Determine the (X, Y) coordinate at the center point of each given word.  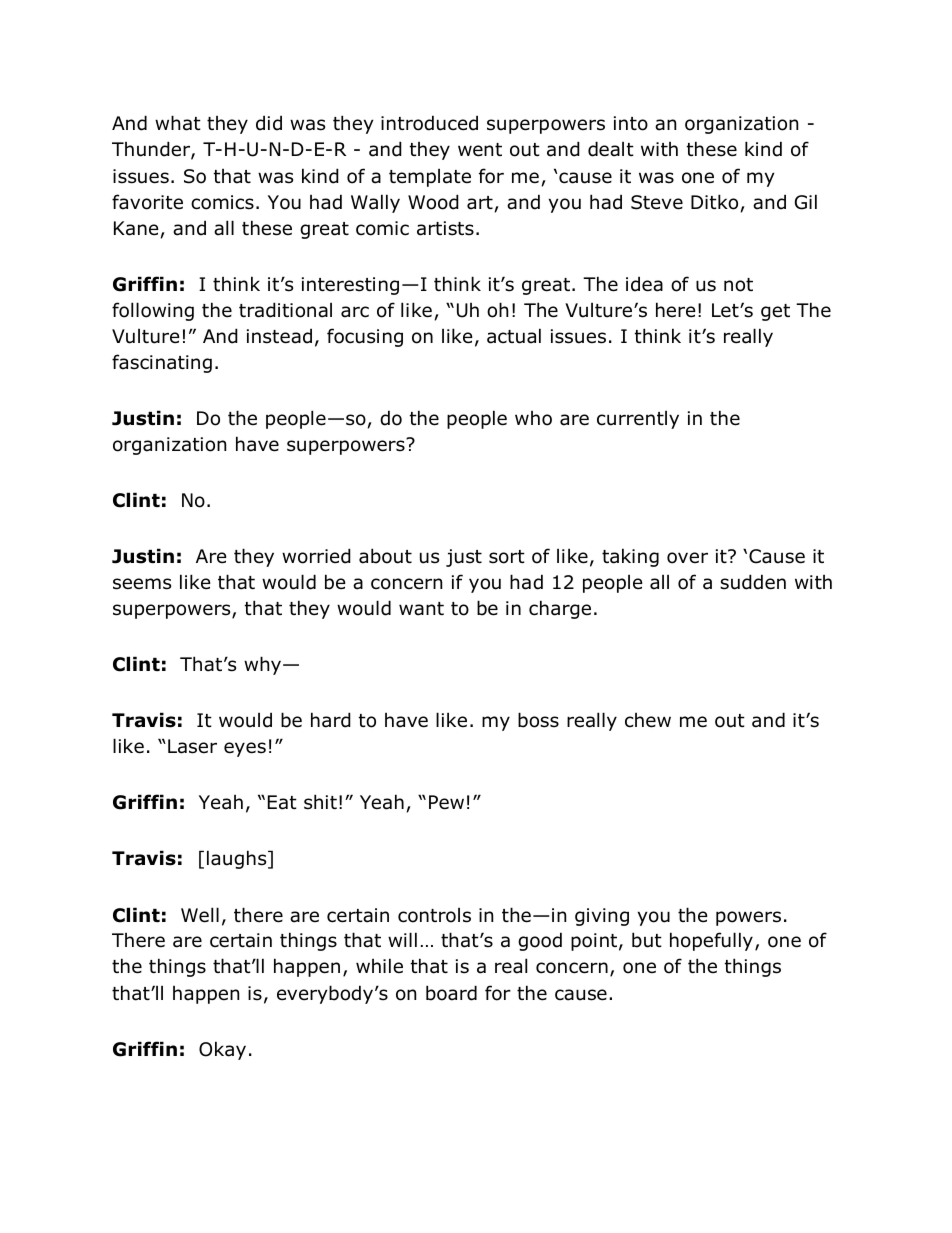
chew (648, 720)
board (451, 993)
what (178, 123)
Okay (222, 1050)
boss (538, 720)
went (480, 150)
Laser (192, 746)
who (533, 418)
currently (638, 420)
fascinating (162, 363)
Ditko (714, 202)
